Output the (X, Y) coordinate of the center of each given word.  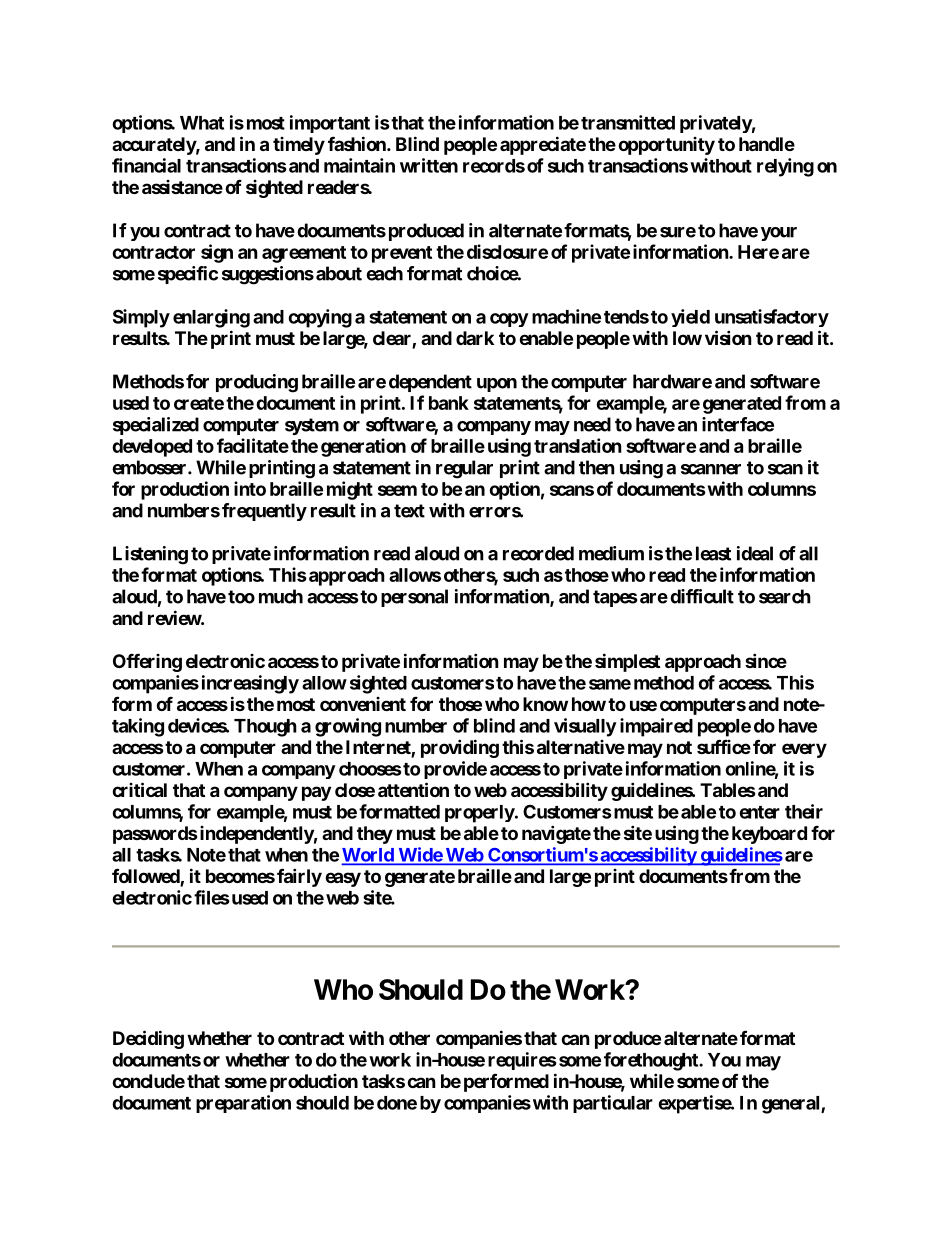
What (202, 123)
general (792, 1105)
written (429, 165)
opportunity (666, 146)
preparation (243, 1104)
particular (613, 1104)
